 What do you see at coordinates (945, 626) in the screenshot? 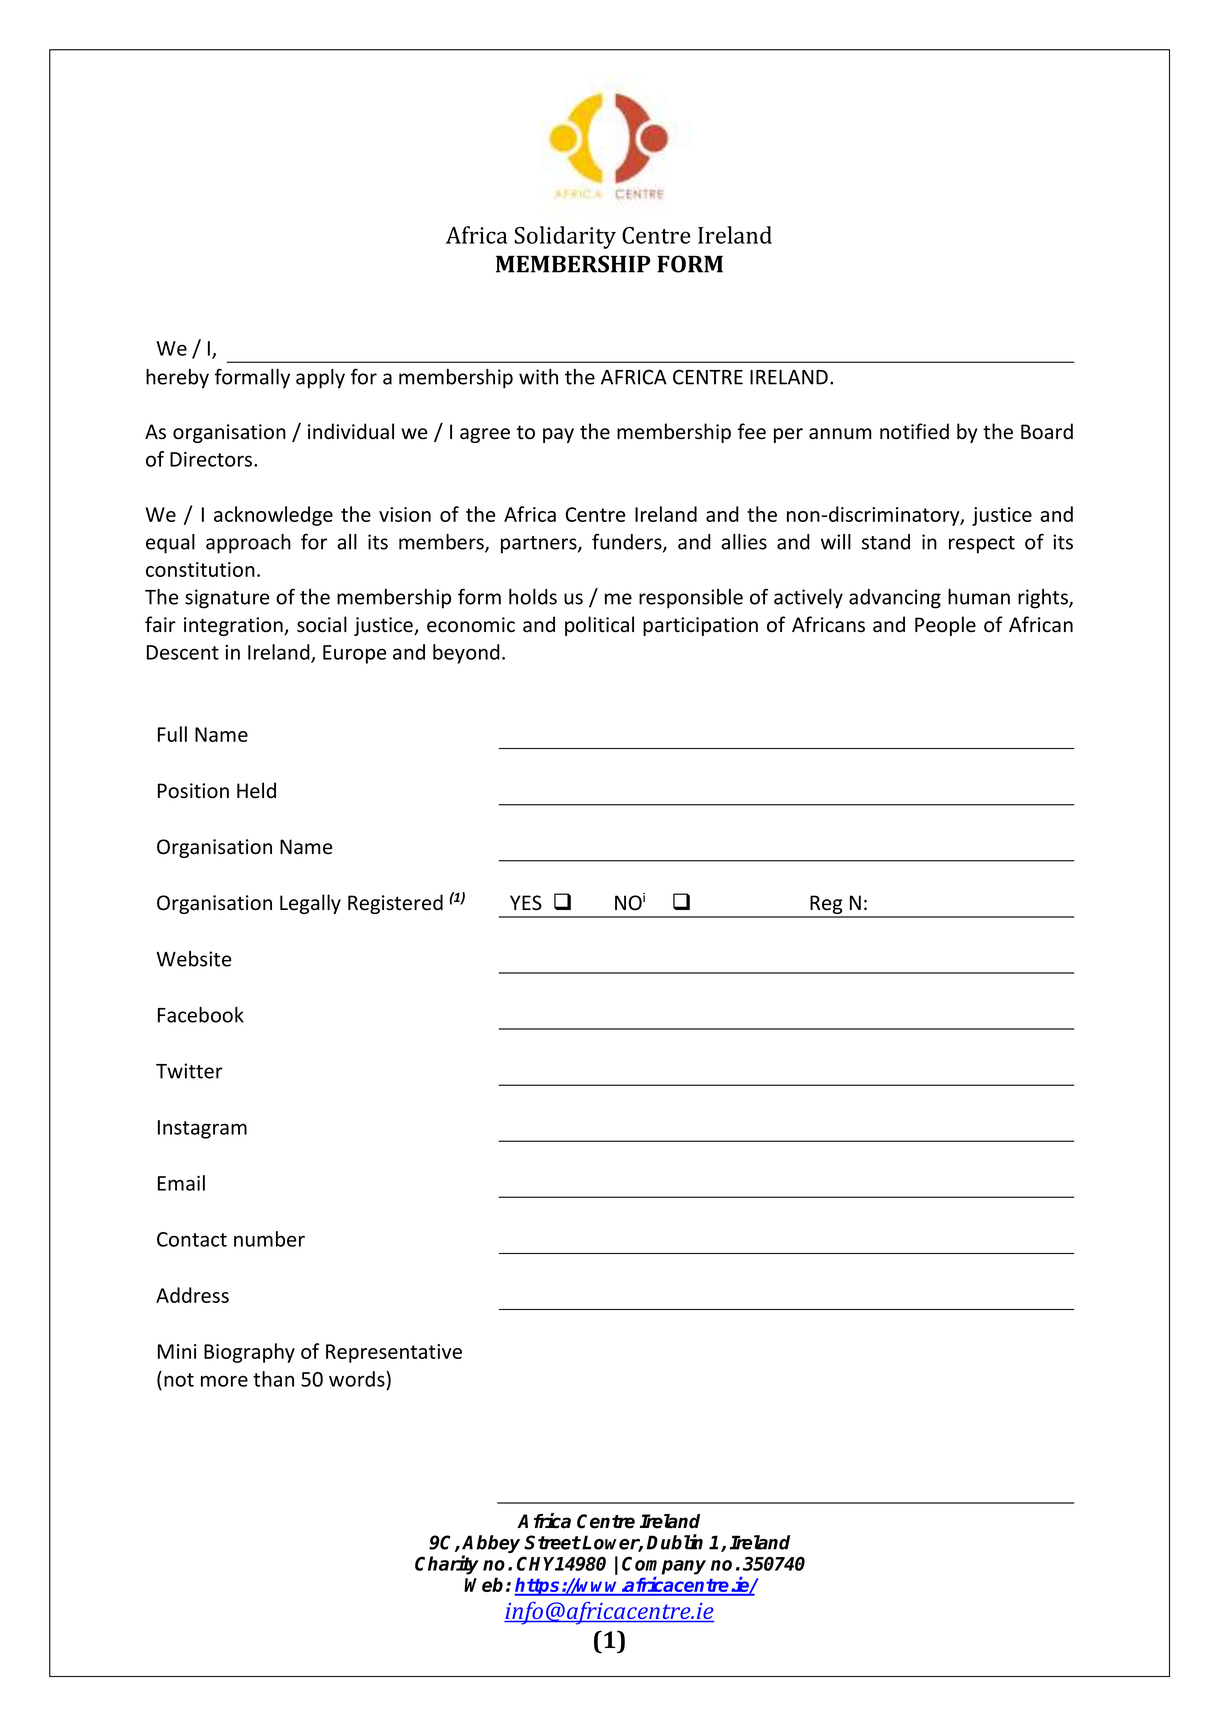
I see `People` at bounding box center [945, 626].
